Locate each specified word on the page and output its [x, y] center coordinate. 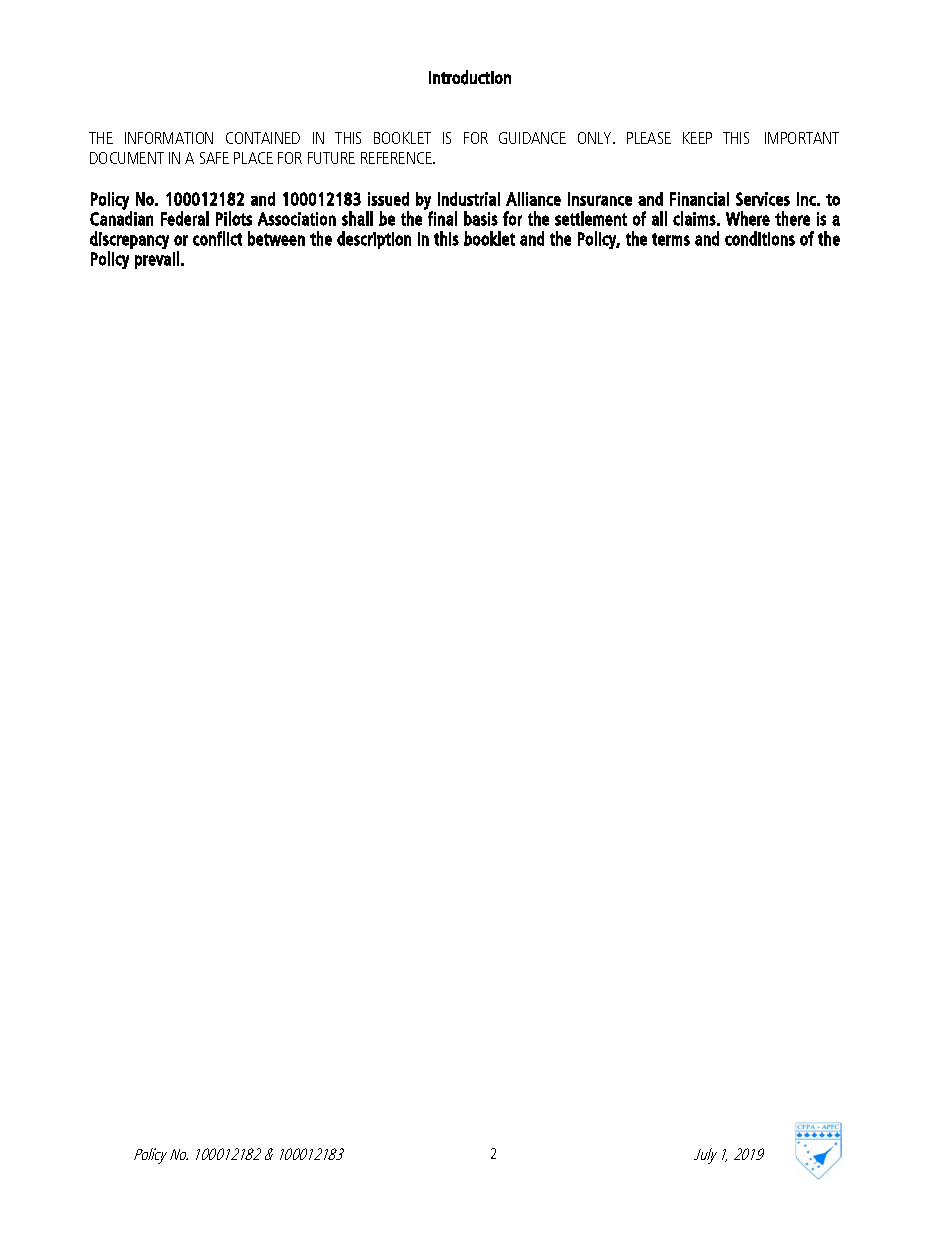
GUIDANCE [532, 138]
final [442, 218]
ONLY [596, 138]
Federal [185, 218]
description [374, 240]
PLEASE [649, 138]
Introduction [470, 77]
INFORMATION [169, 138]
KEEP [697, 138]
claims [694, 218]
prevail [157, 260]
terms [671, 239]
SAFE [214, 158]
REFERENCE [397, 158]
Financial [699, 199]
